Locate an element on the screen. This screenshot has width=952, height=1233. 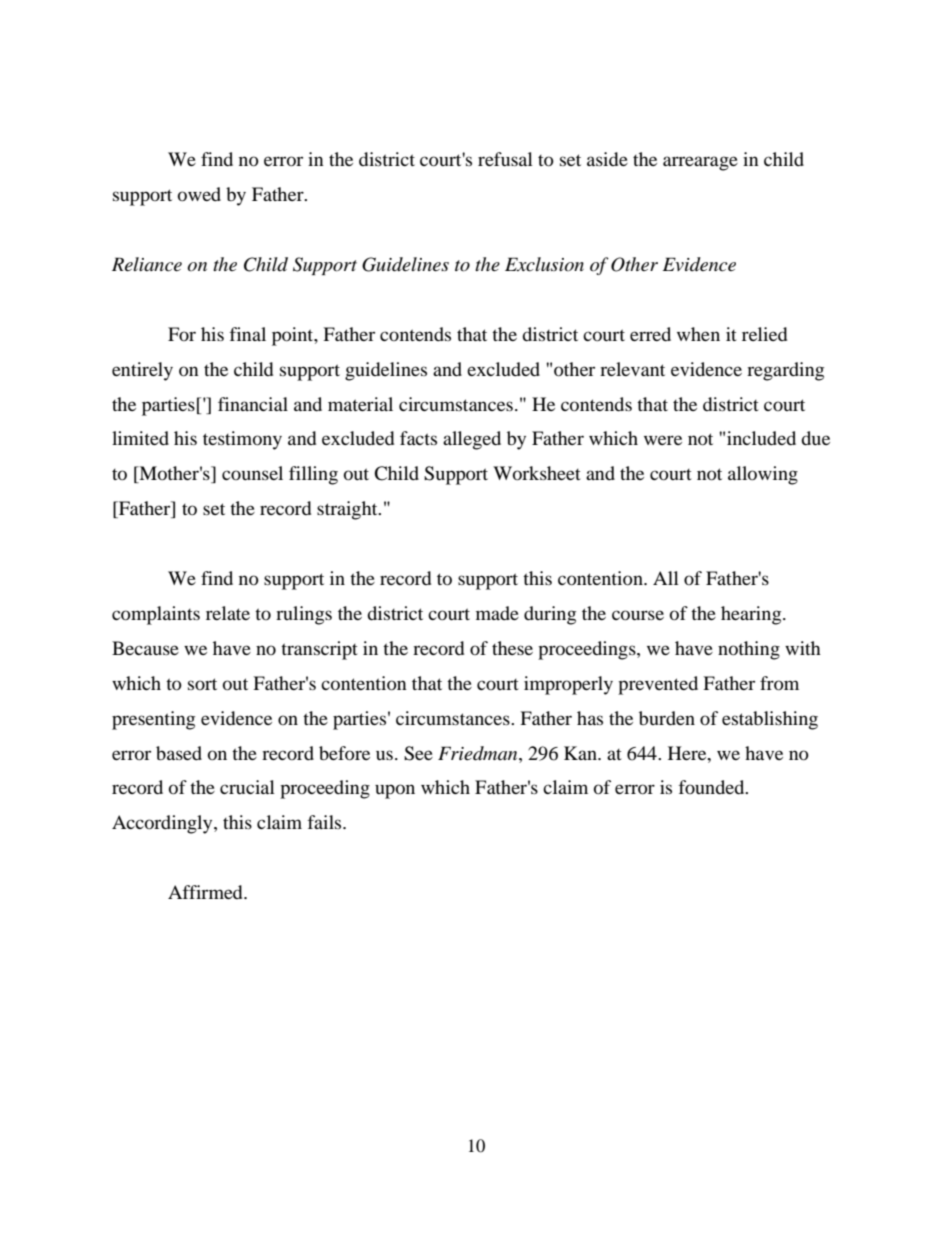
from is located at coordinates (779, 683).
